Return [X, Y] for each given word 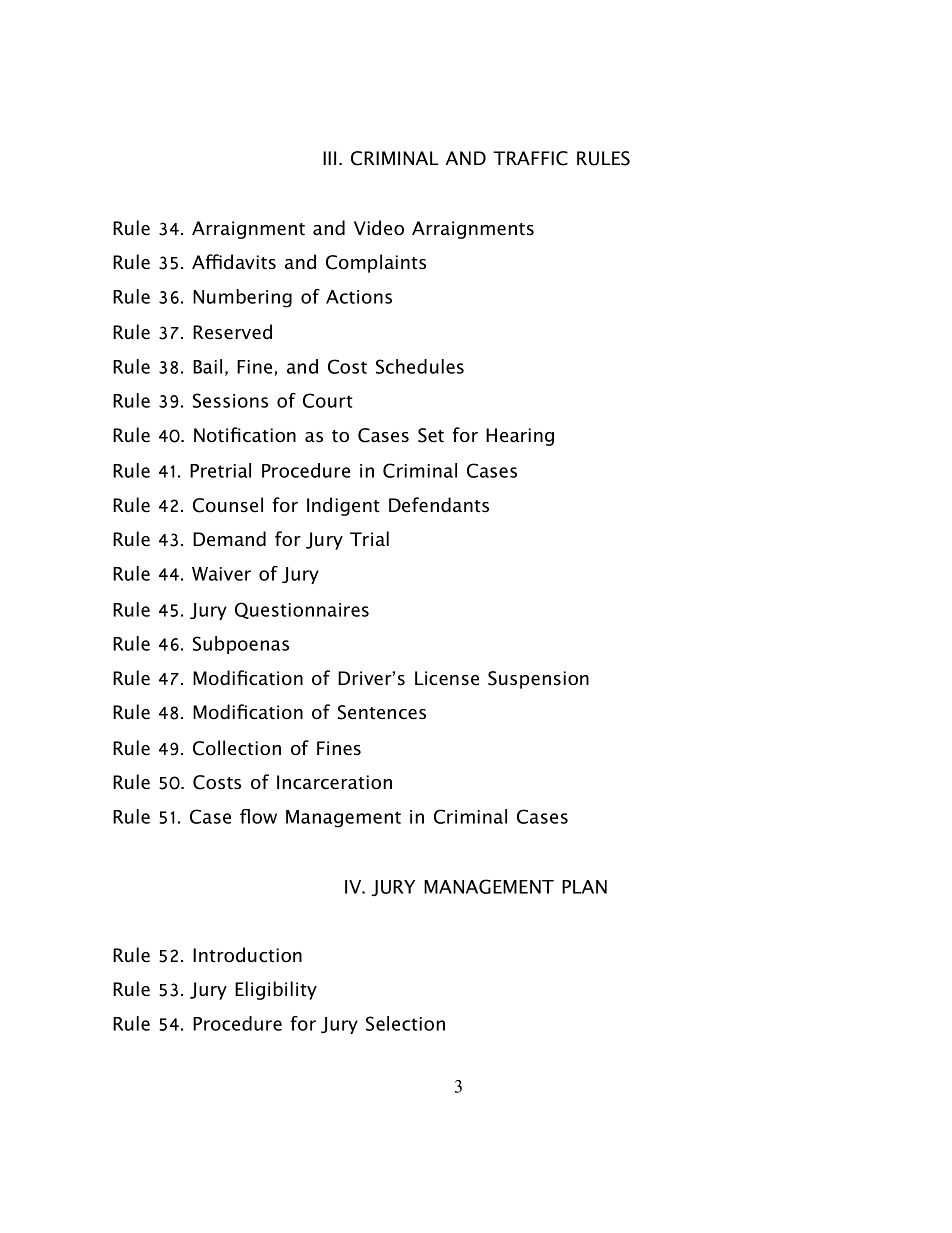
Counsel [228, 505]
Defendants [439, 505]
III [329, 158]
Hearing [520, 437]
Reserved [232, 332]
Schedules [420, 366]
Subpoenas [241, 645]
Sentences [382, 712]
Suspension [538, 680]
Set [431, 435]
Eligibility [276, 990]
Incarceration [334, 782]
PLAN [584, 887]
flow [258, 816]
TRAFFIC [530, 158]
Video [379, 228]
